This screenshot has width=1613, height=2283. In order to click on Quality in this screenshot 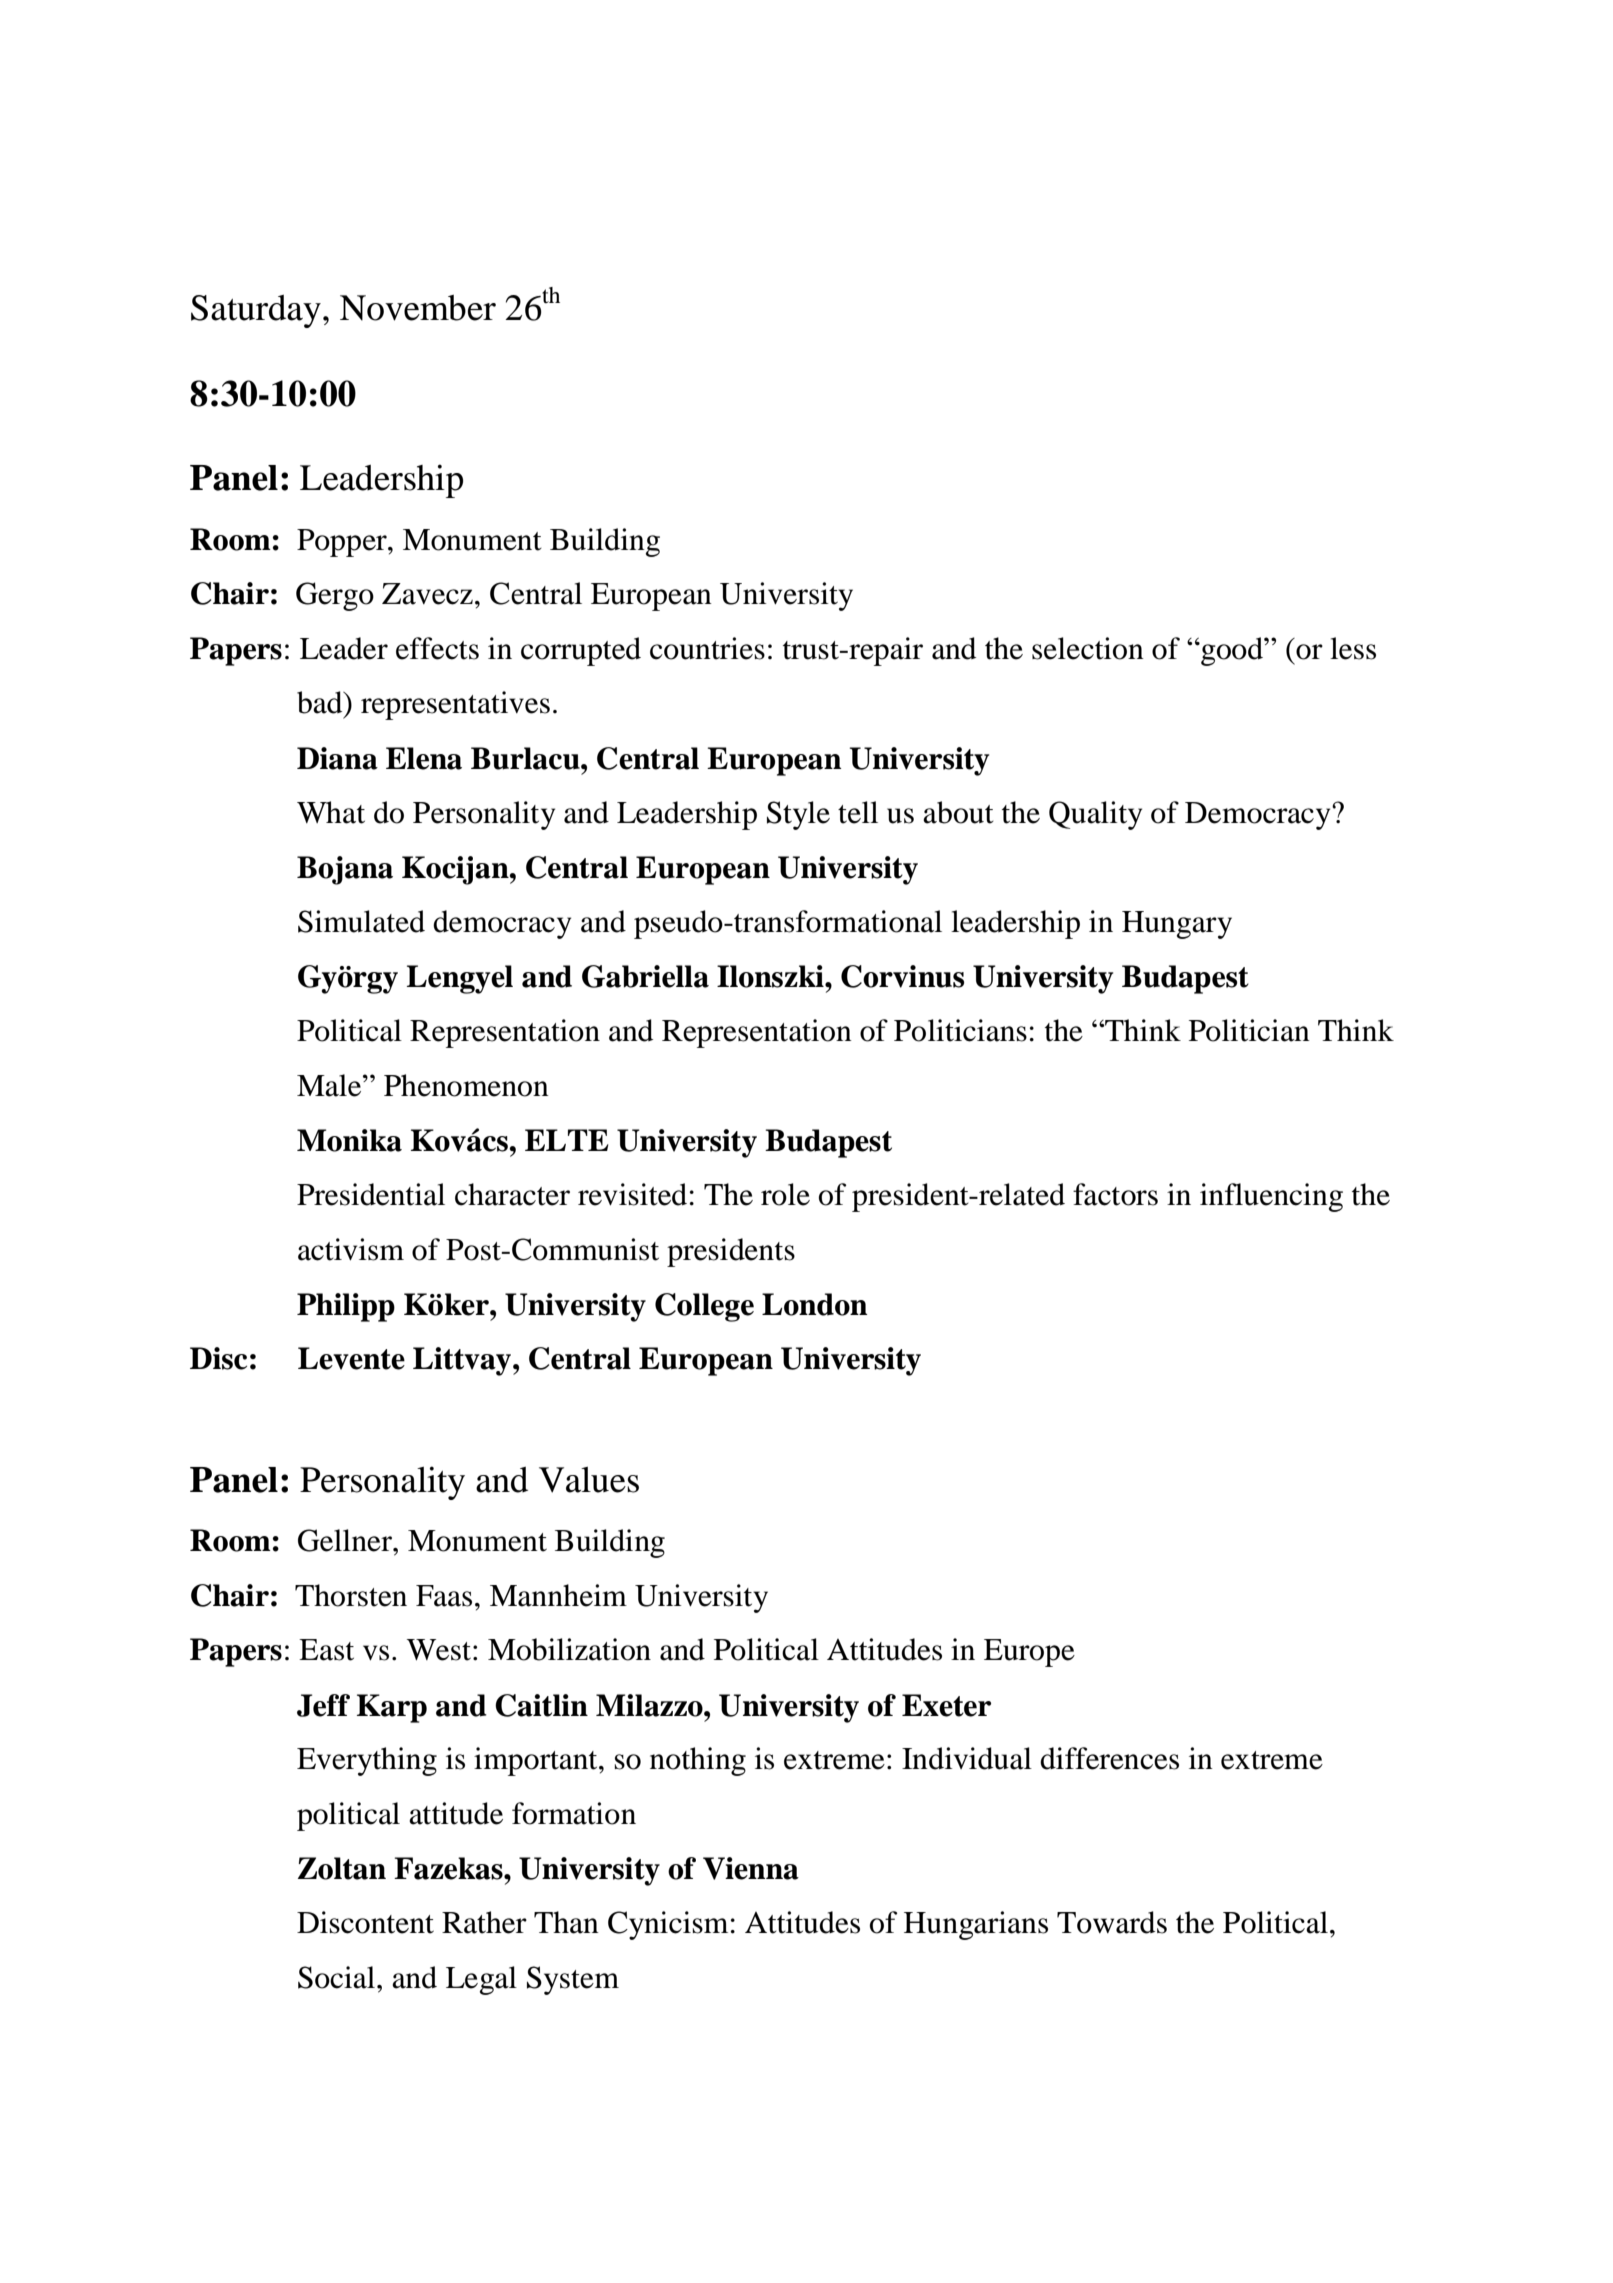, I will do `click(1095, 815)`.
